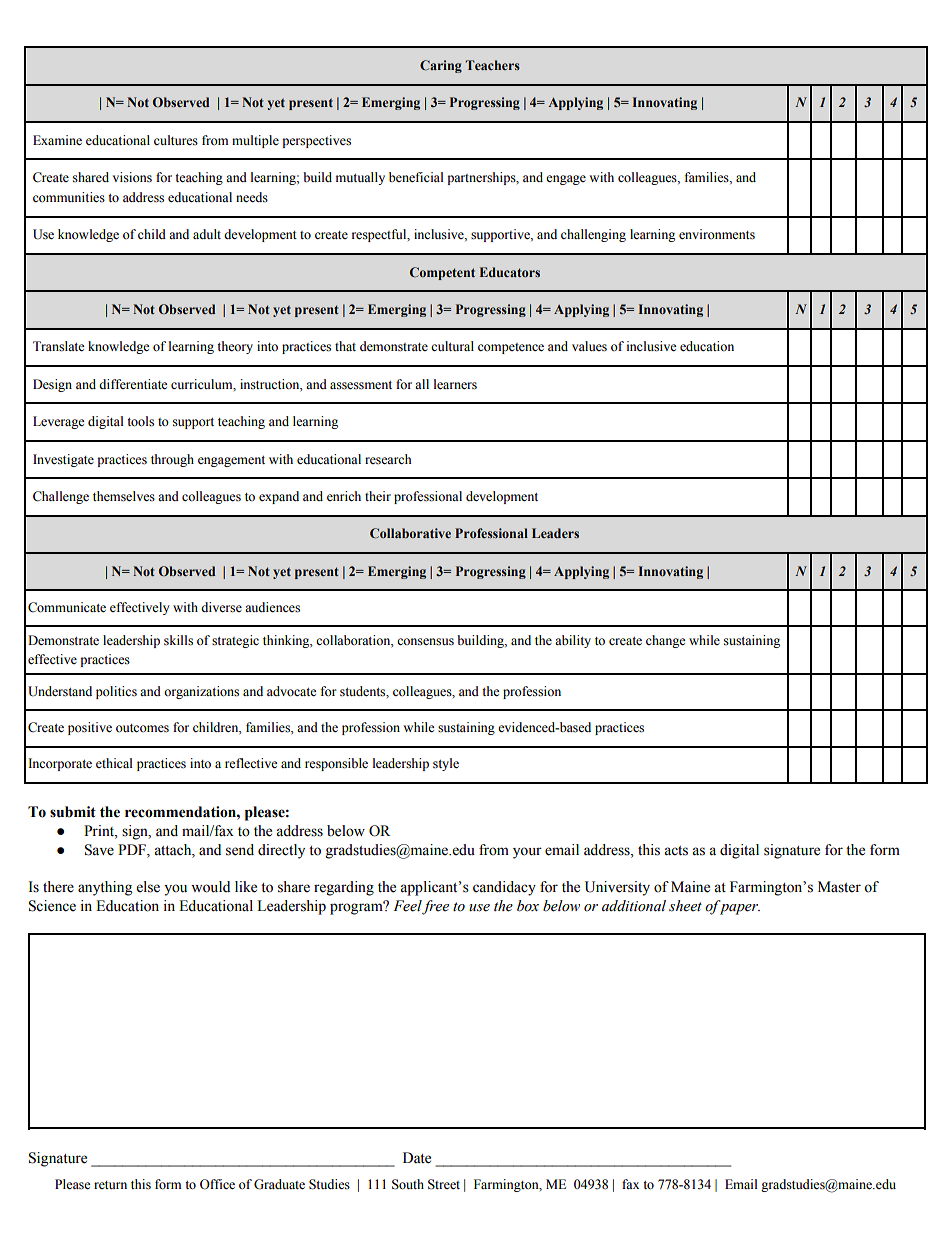 This document has width=952, height=1233. I want to click on Street, so click(444, 1184).
